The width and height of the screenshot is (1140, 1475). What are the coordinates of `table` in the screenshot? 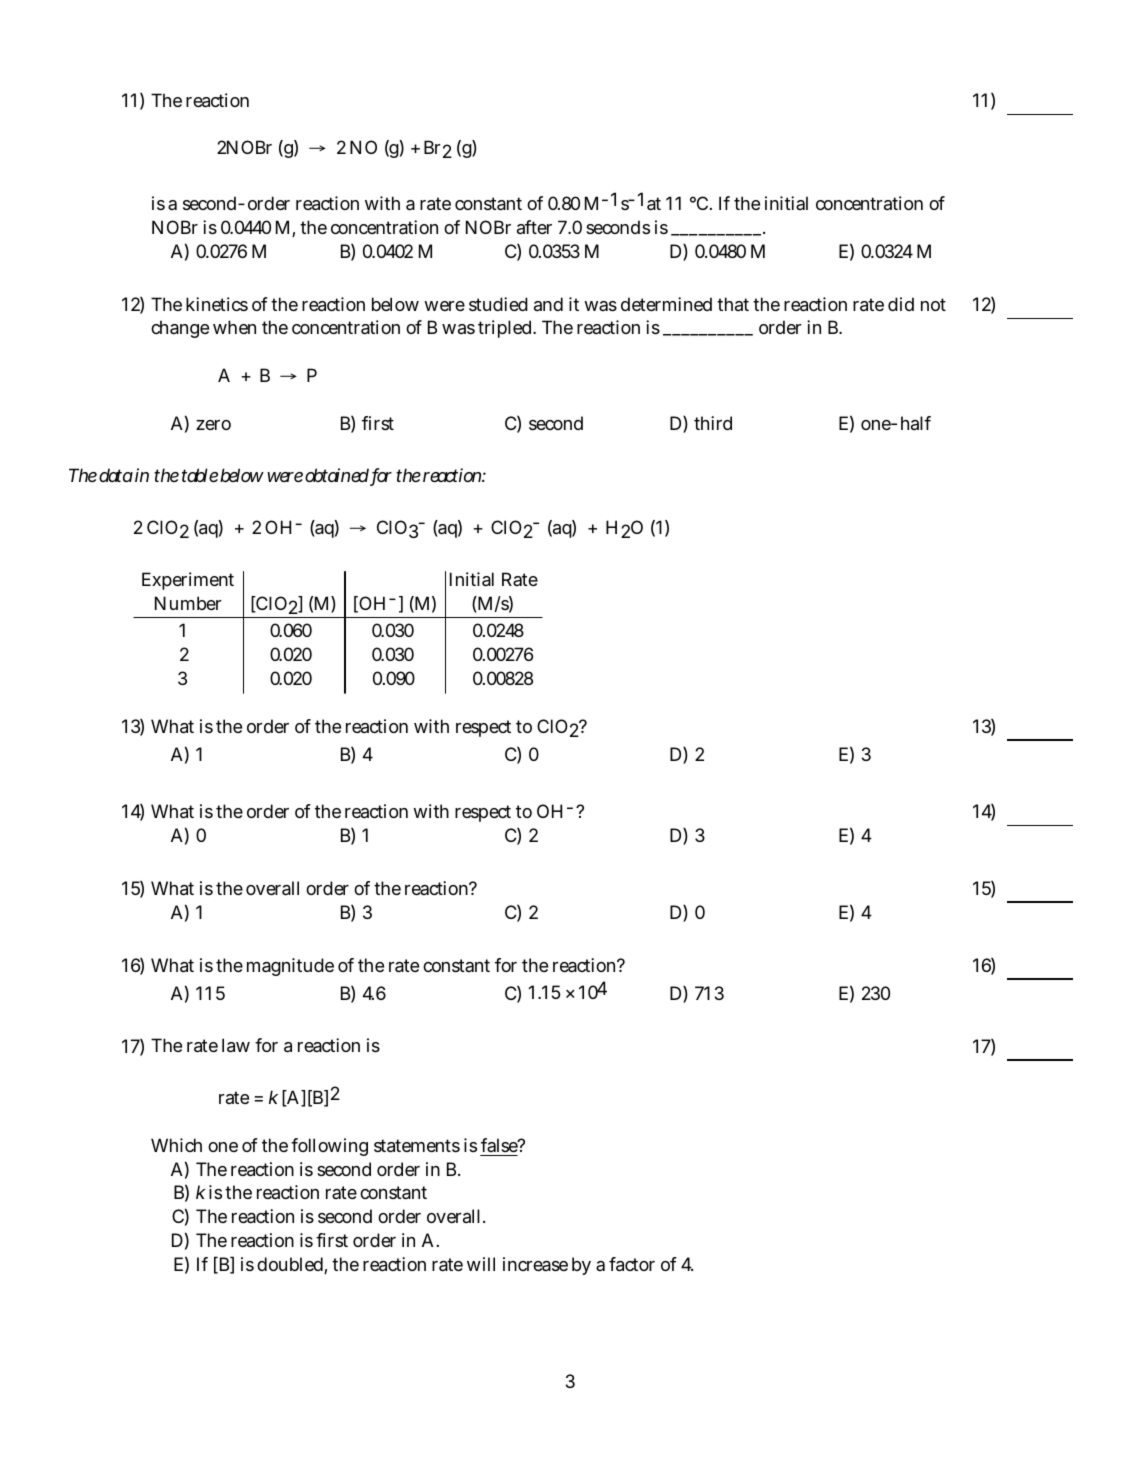 It's located at (200, 475).
